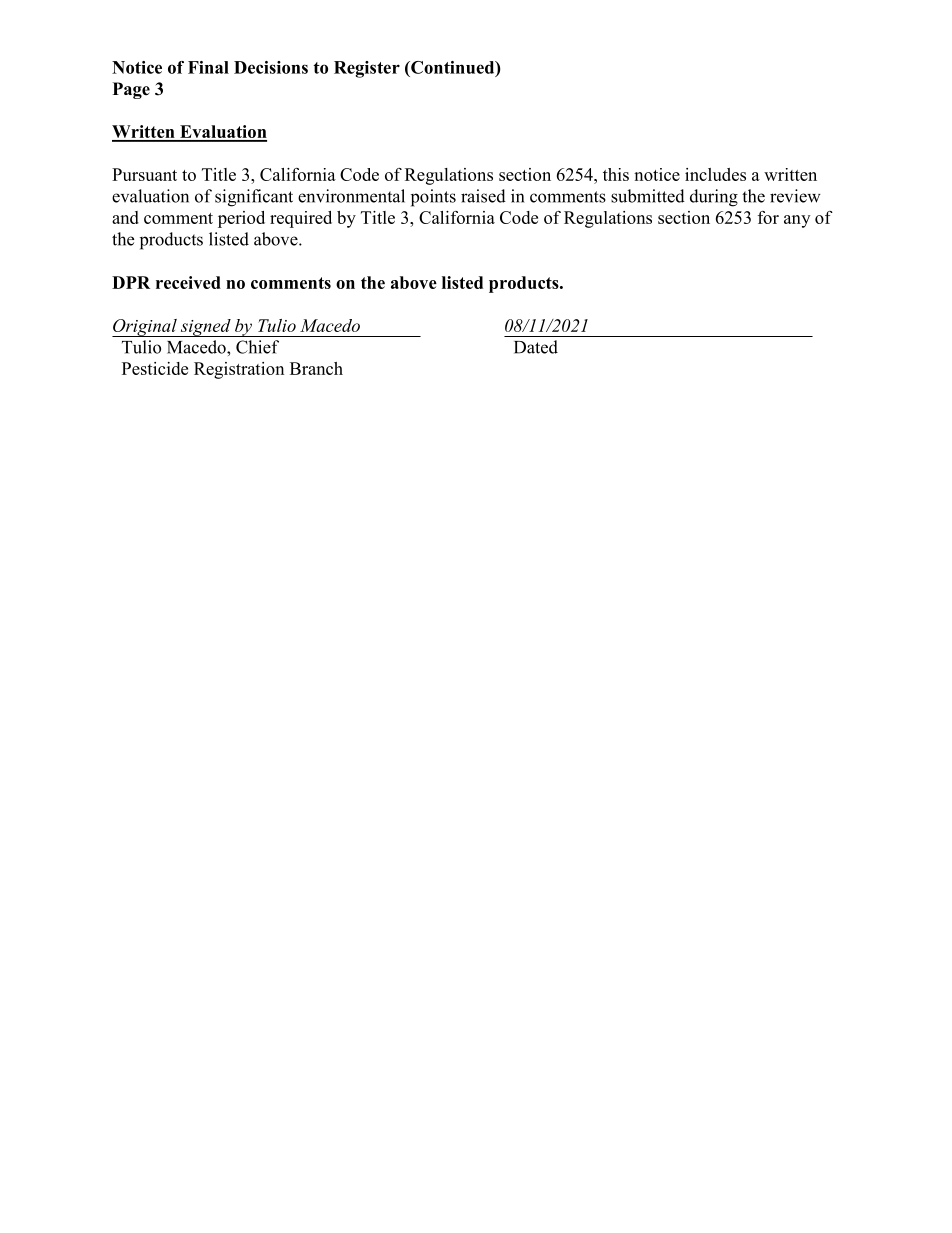 This page has width=952, height=1233. Describe the element at coordinates (367, 69) in the page. I see `Register` at that location.
